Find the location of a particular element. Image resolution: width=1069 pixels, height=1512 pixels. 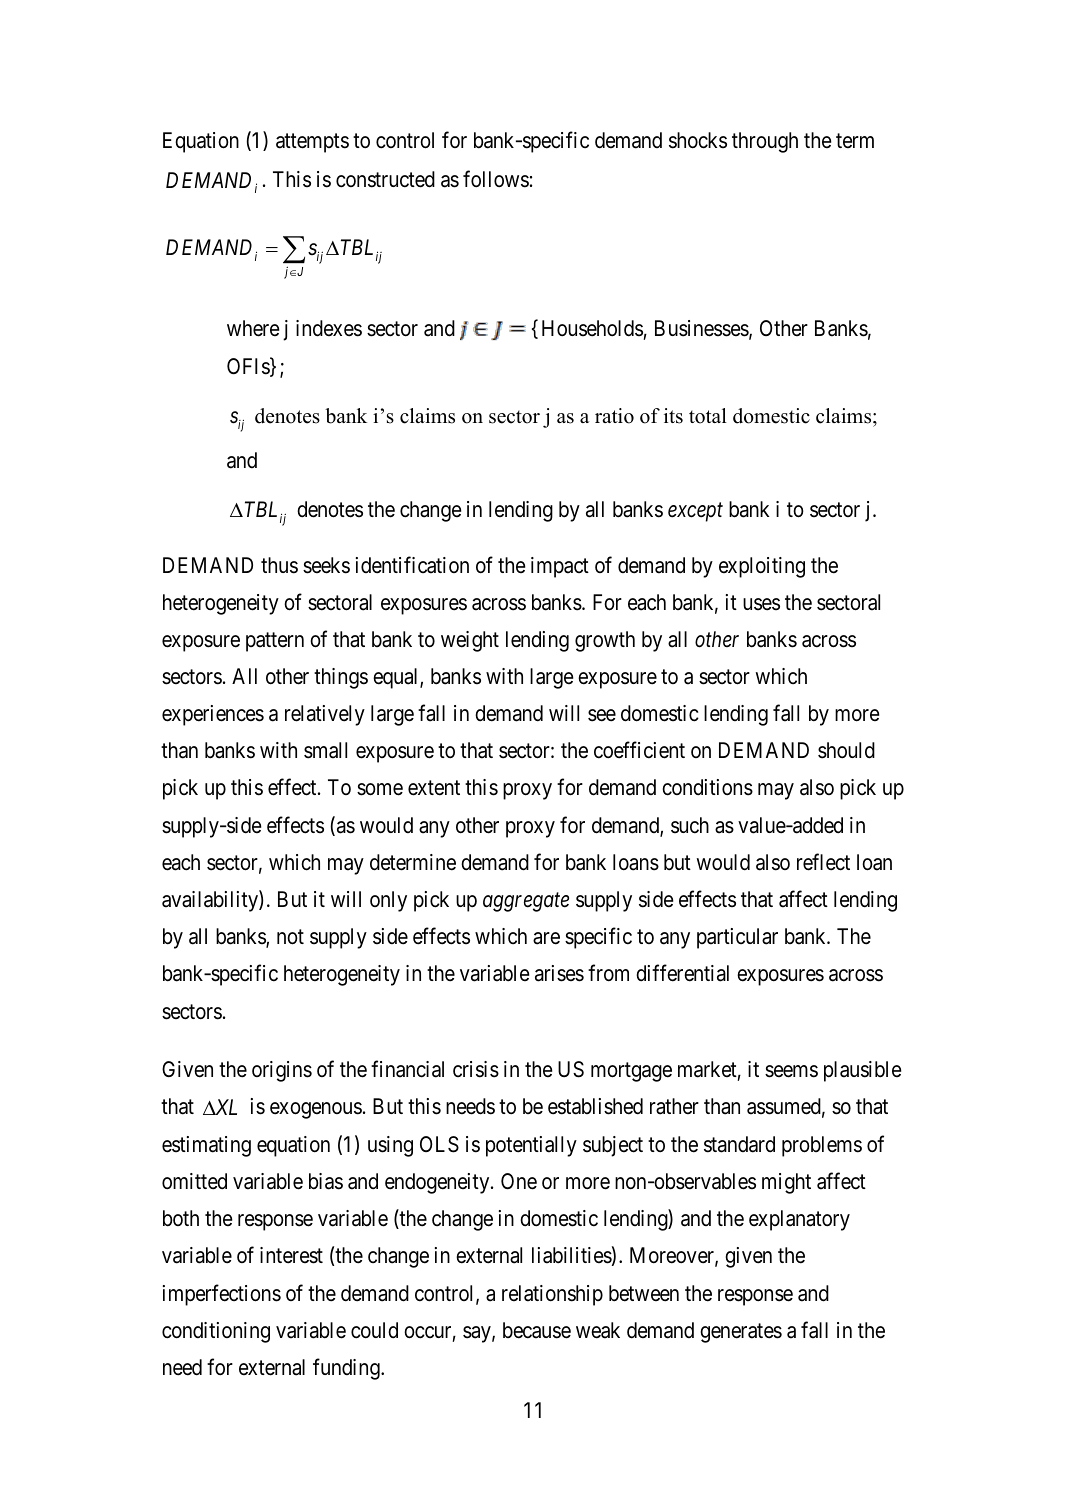

follows is located at coordinates (496, 179).
